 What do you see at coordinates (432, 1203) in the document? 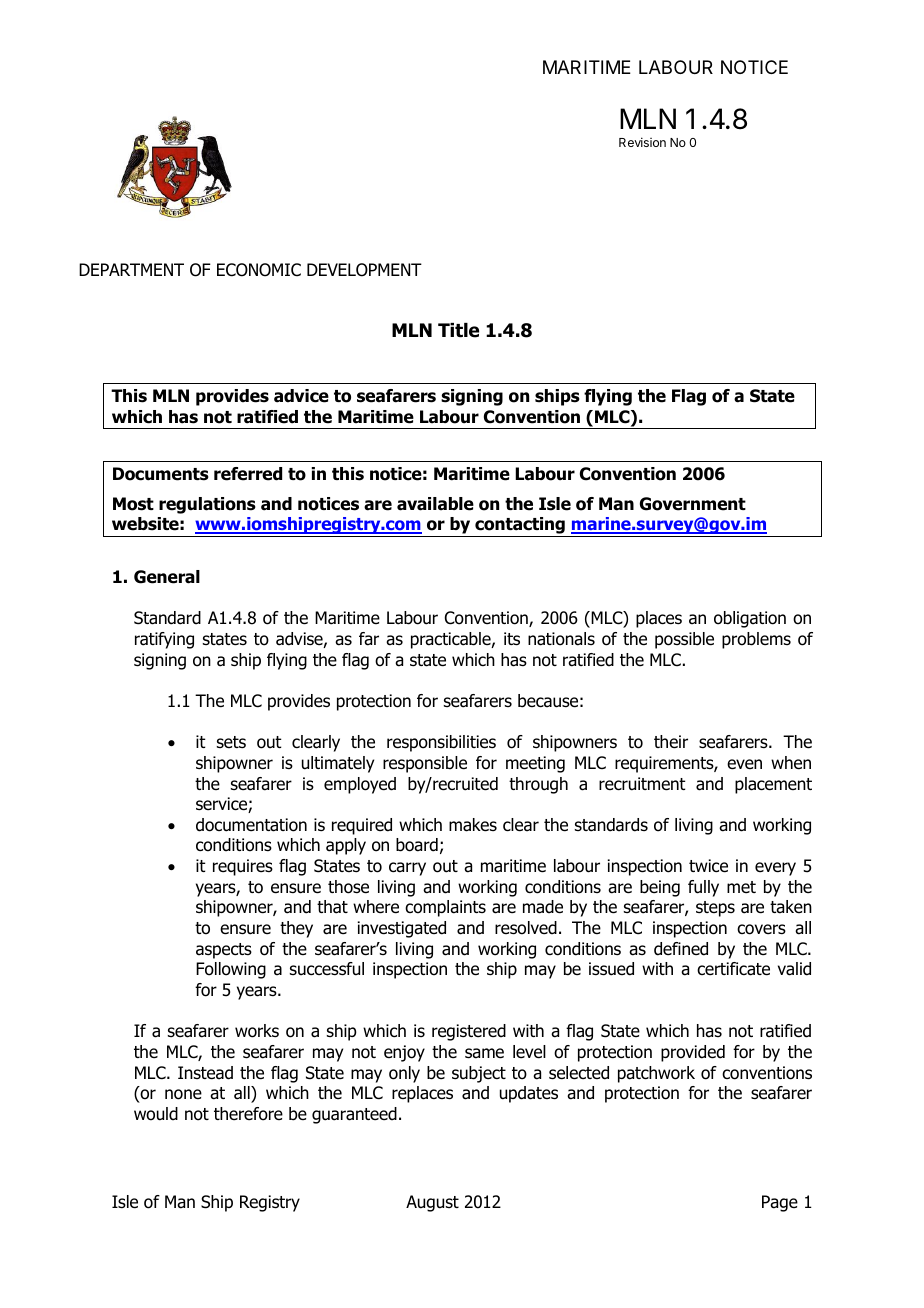
I see `August` at bounding box center [432, 1203].
